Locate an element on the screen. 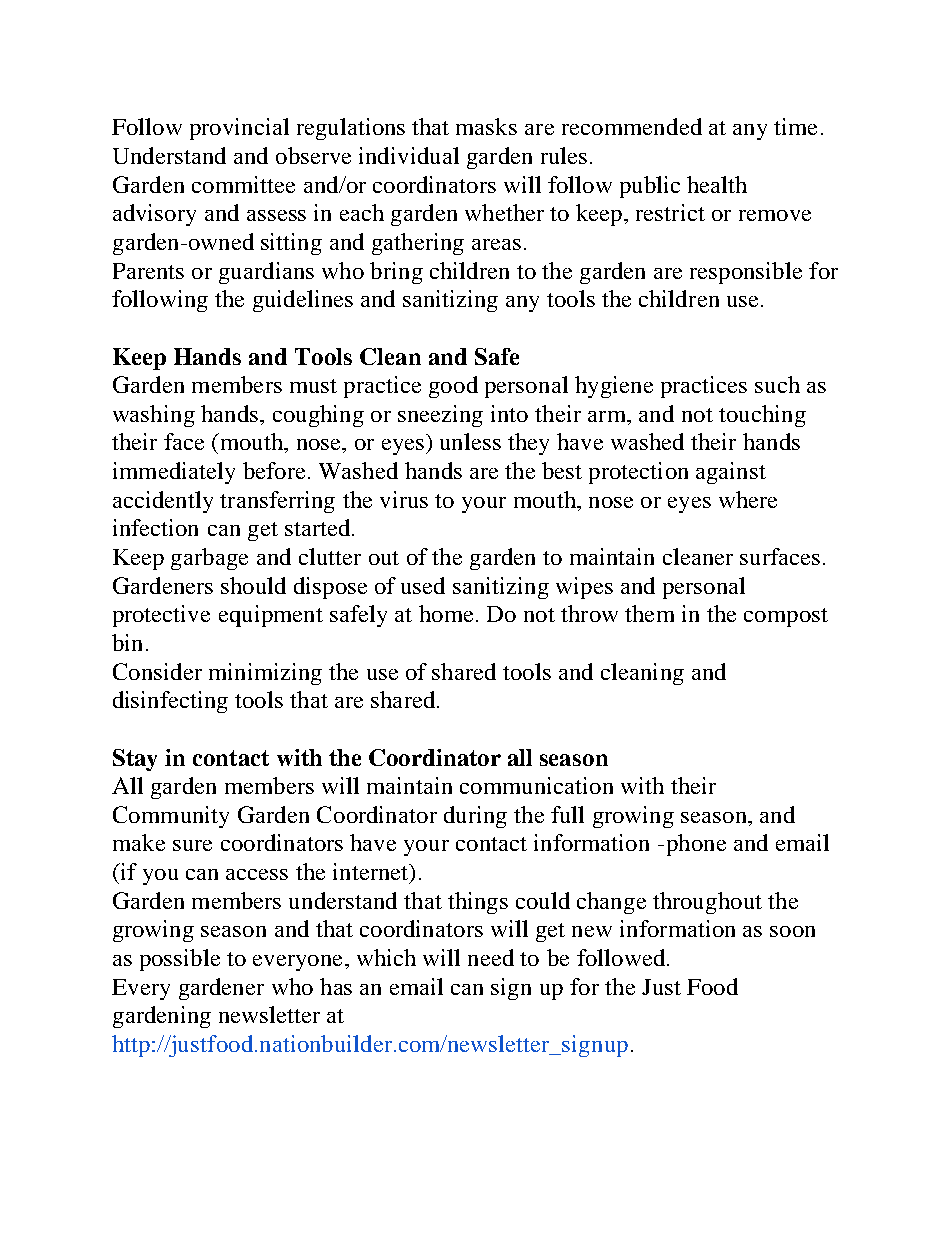 This screenshot has height=1233, width=952. health is located at coordinates (717, 184).
